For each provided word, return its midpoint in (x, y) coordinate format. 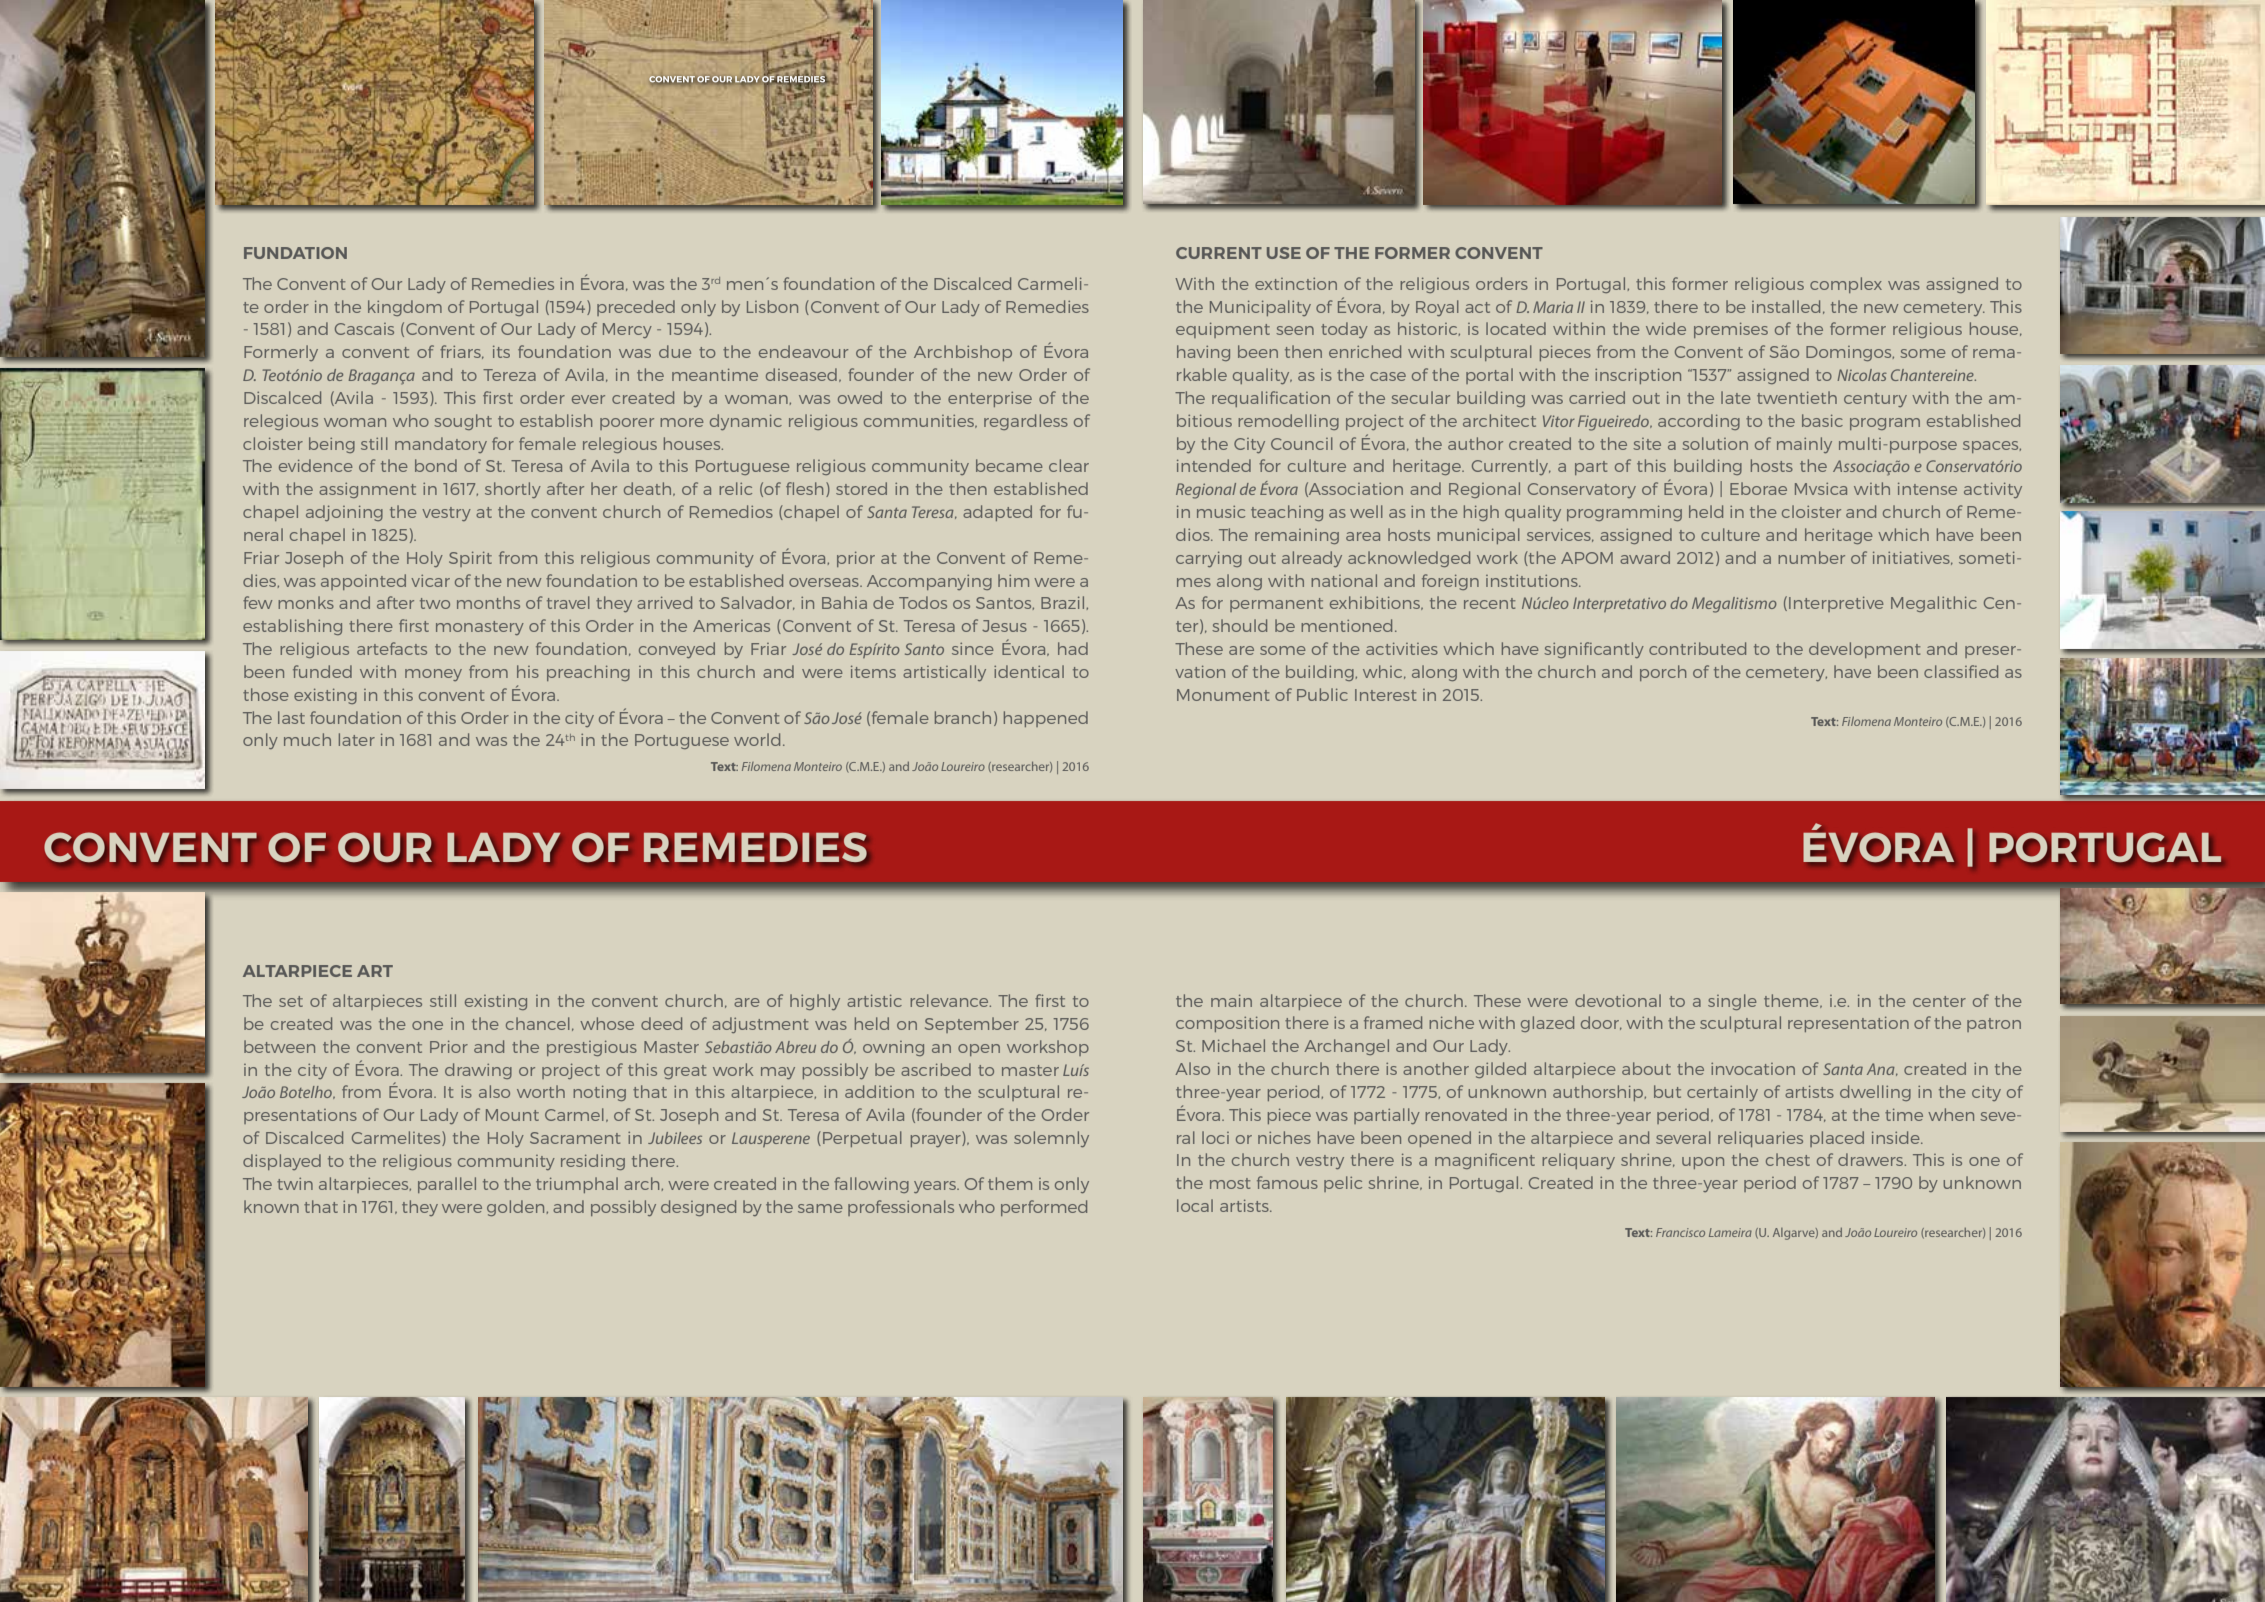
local (1195, 1205)
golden (515, 1208)
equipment (1223, 330)
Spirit (470, 559)
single (1732, 1002)
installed (1786, 306)
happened (1046, 719)
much (307, 739)
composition (1227, 1024)
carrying (1209, 559)
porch (1663, 673)
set (291, 1001)
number (1811, 557)
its (501, 352)
